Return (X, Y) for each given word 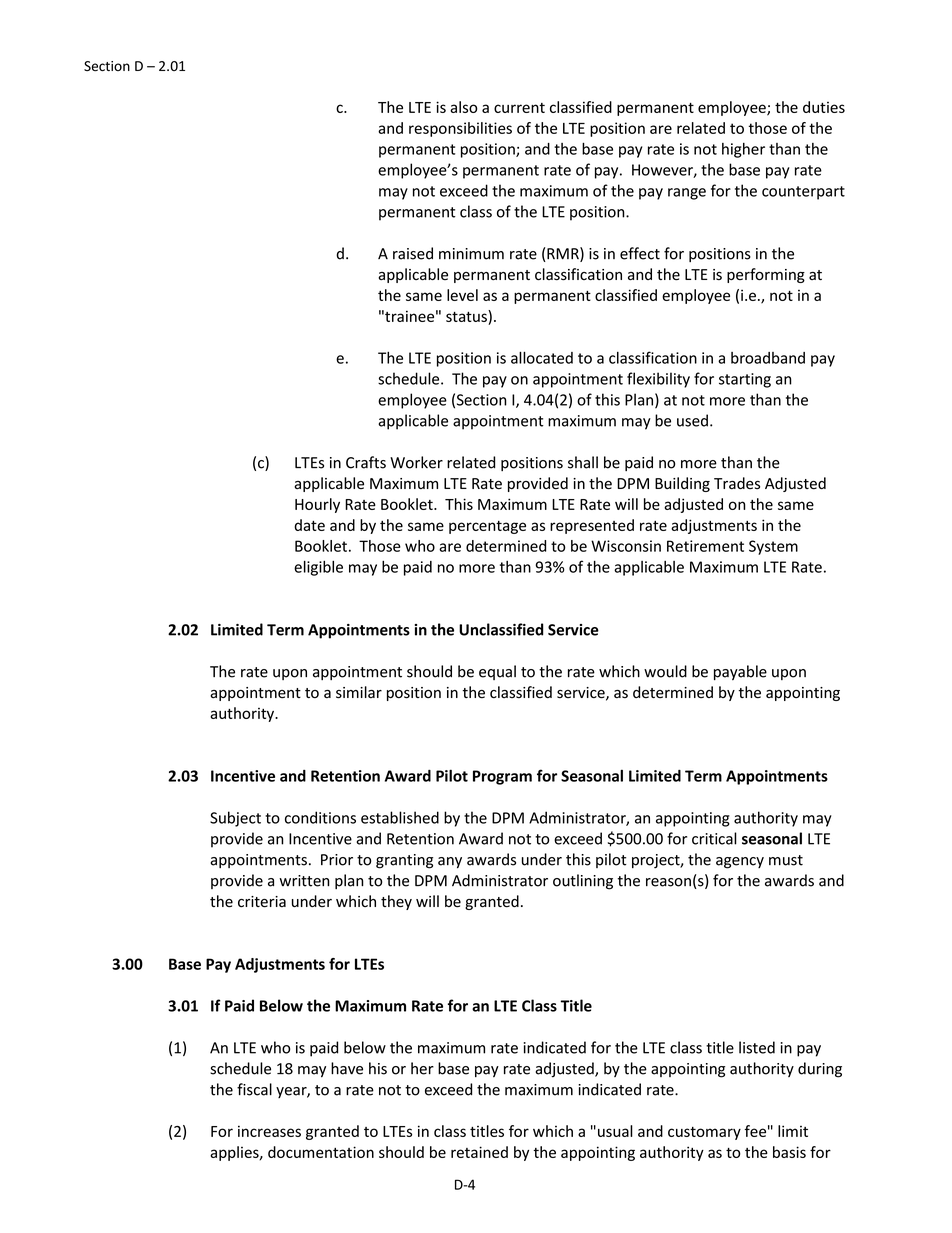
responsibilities (460, 129)
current (519, 108)
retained (479, 1152)
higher (743, 150)
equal (497, 672)
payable (740, 672)
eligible (318, 568)
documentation (321, 1152)
